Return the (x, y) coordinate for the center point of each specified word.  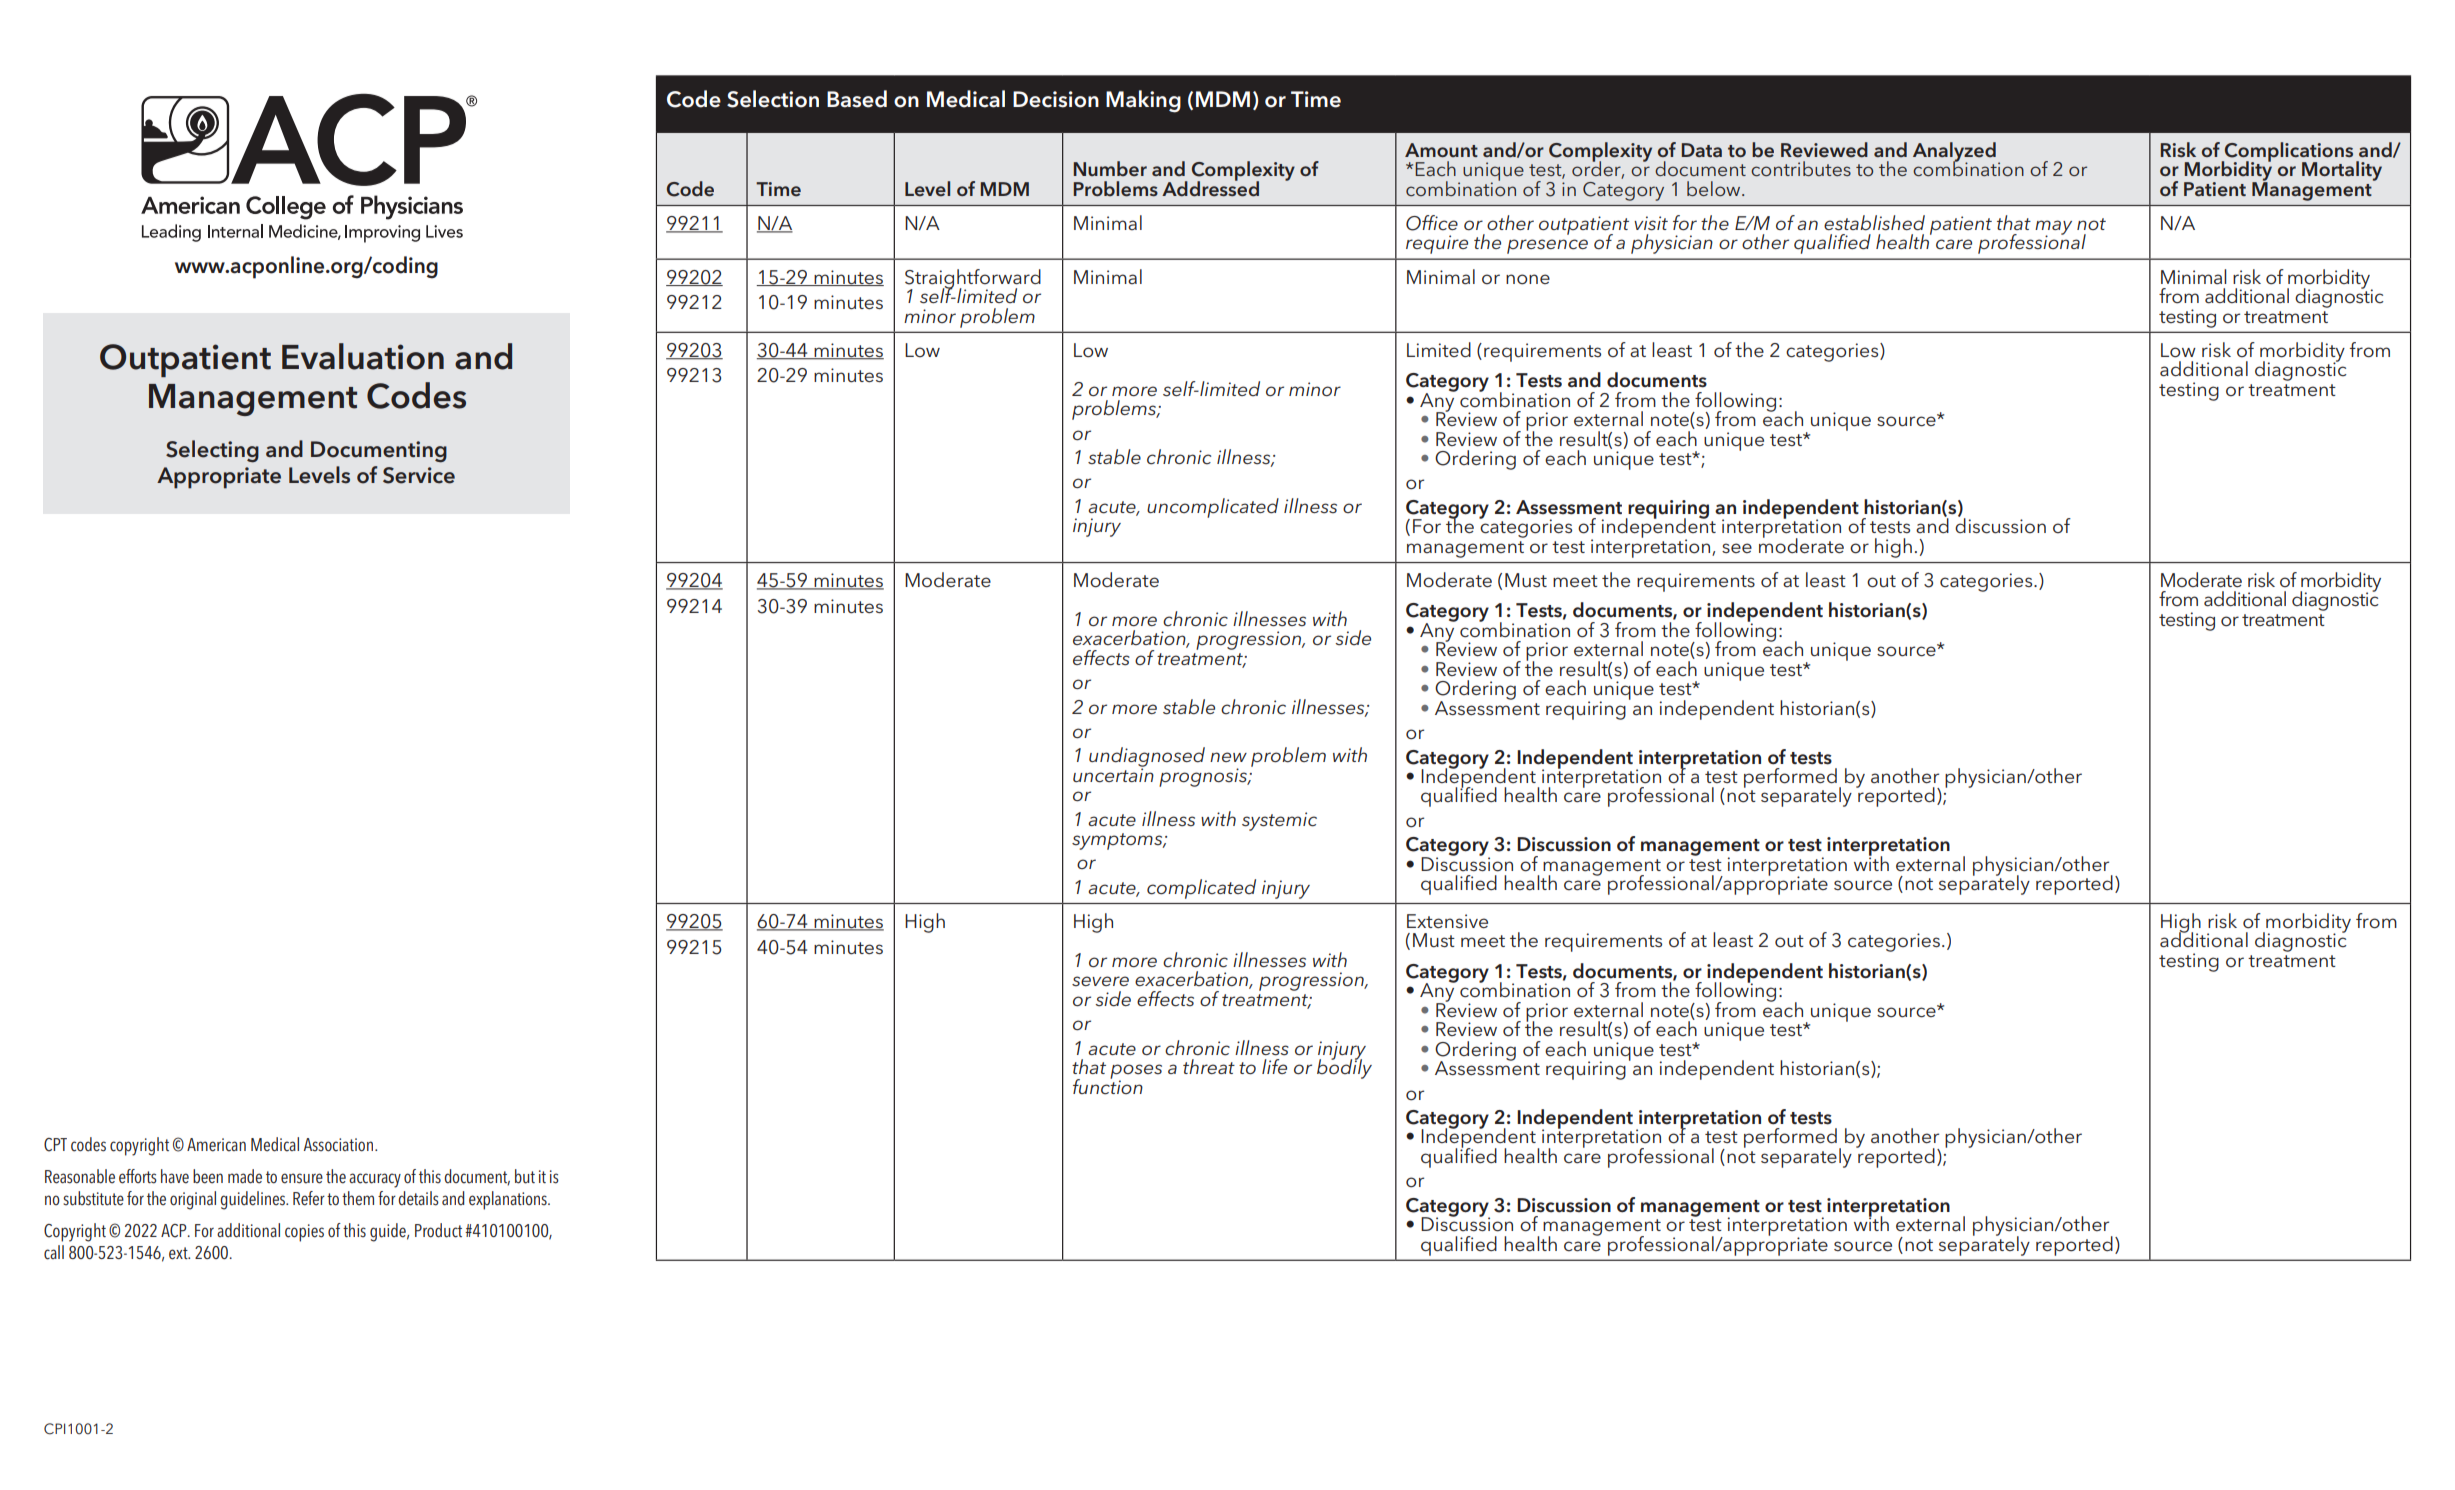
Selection (773, 99)
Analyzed (1954, 153)
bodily (1344, 1068)
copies (304, 1233)
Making (1143, 101)
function (1108, 1085)
